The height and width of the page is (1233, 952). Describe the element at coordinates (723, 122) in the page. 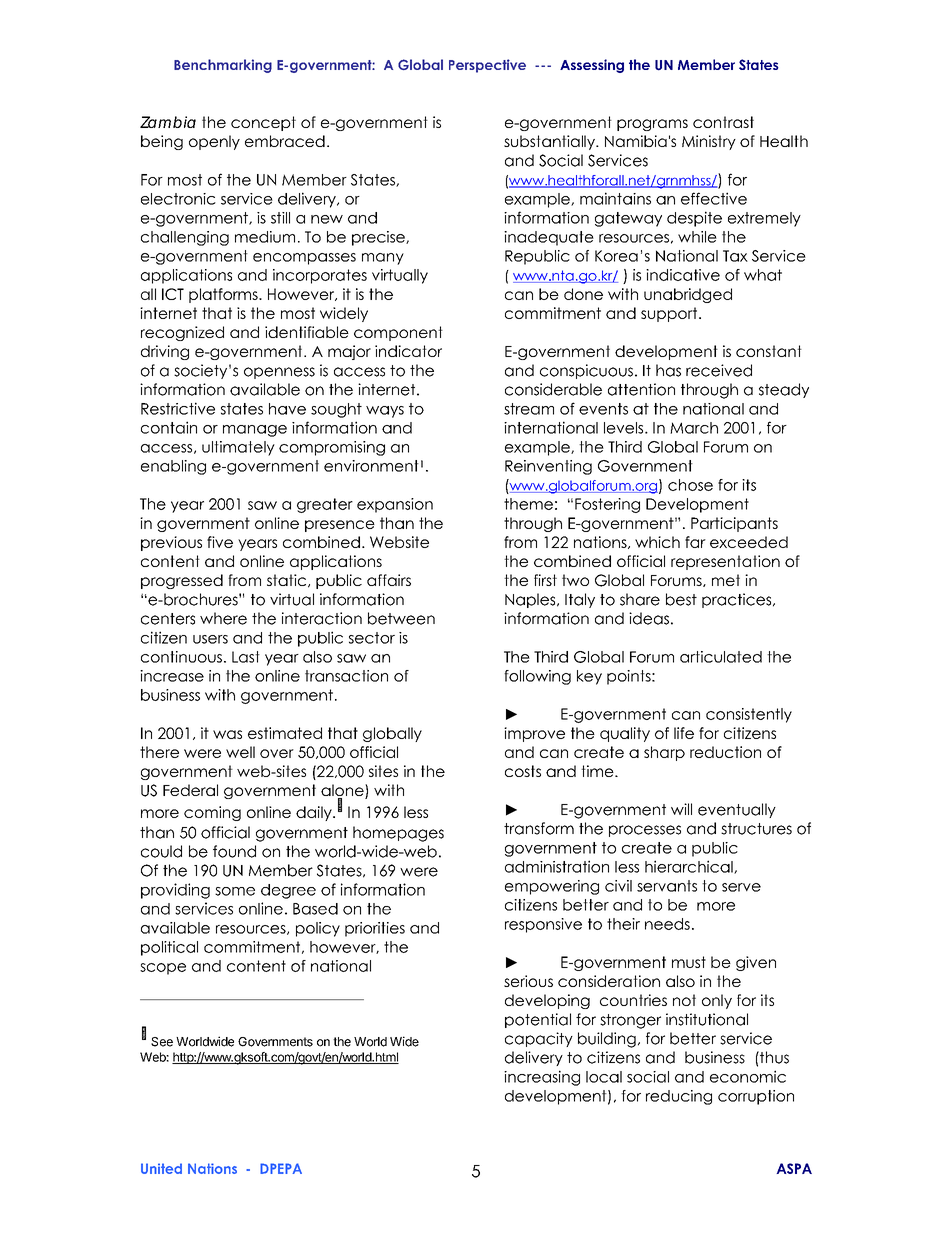

I see `contrast` at that location.
